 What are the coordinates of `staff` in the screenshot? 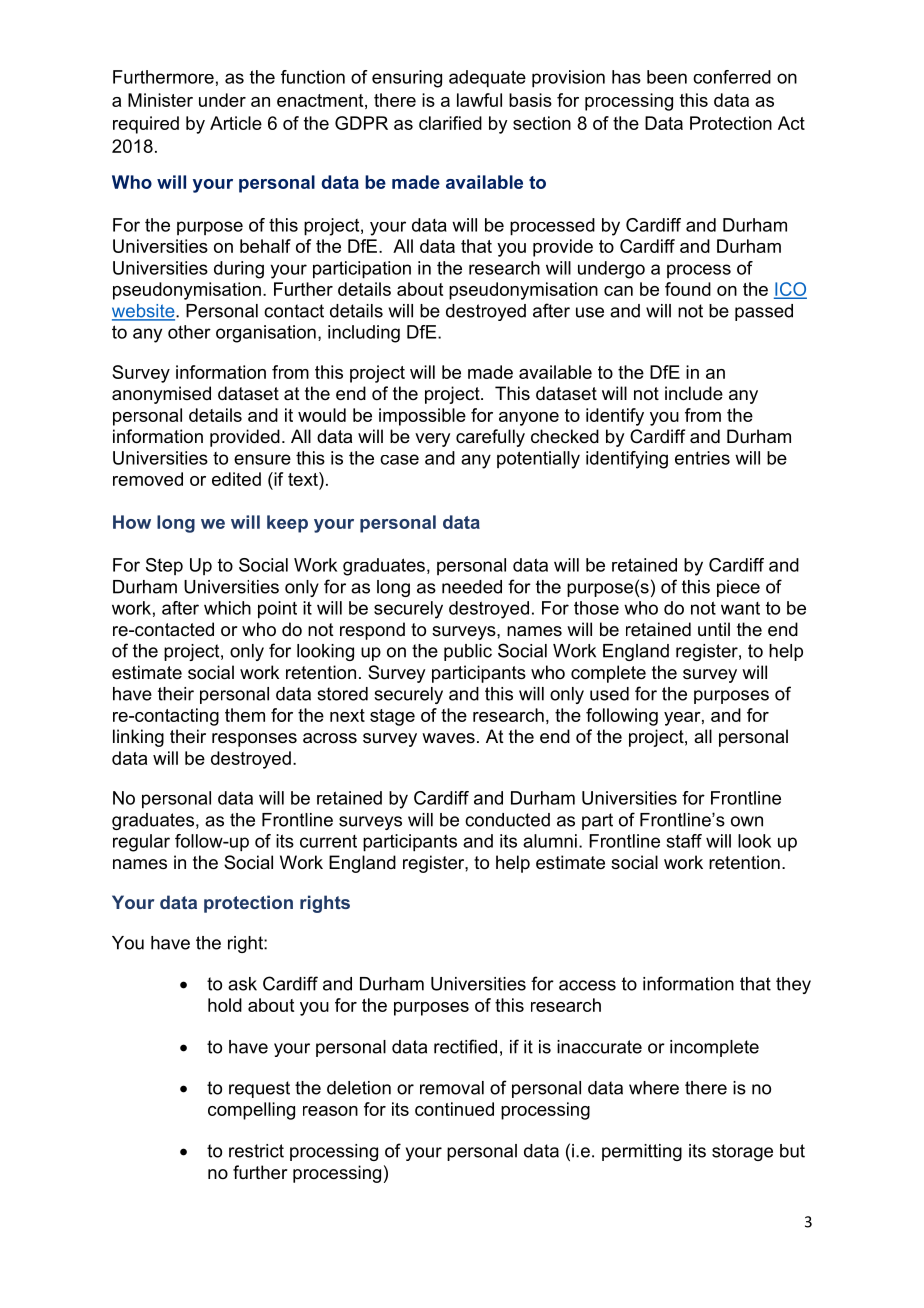 It's located at (684, 841).
